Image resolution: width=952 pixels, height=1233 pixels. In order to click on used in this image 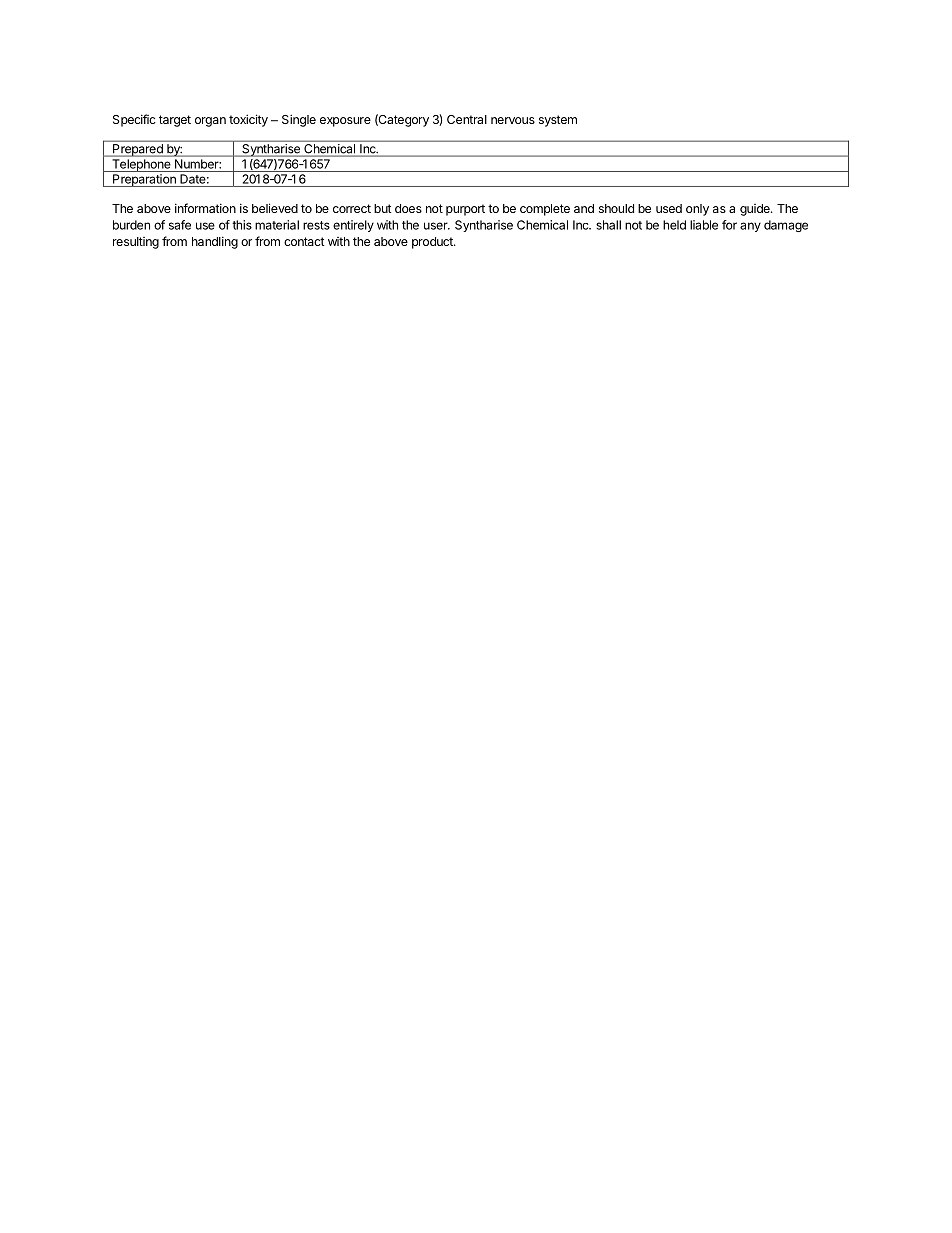, I will do `click(669, 208)`.
